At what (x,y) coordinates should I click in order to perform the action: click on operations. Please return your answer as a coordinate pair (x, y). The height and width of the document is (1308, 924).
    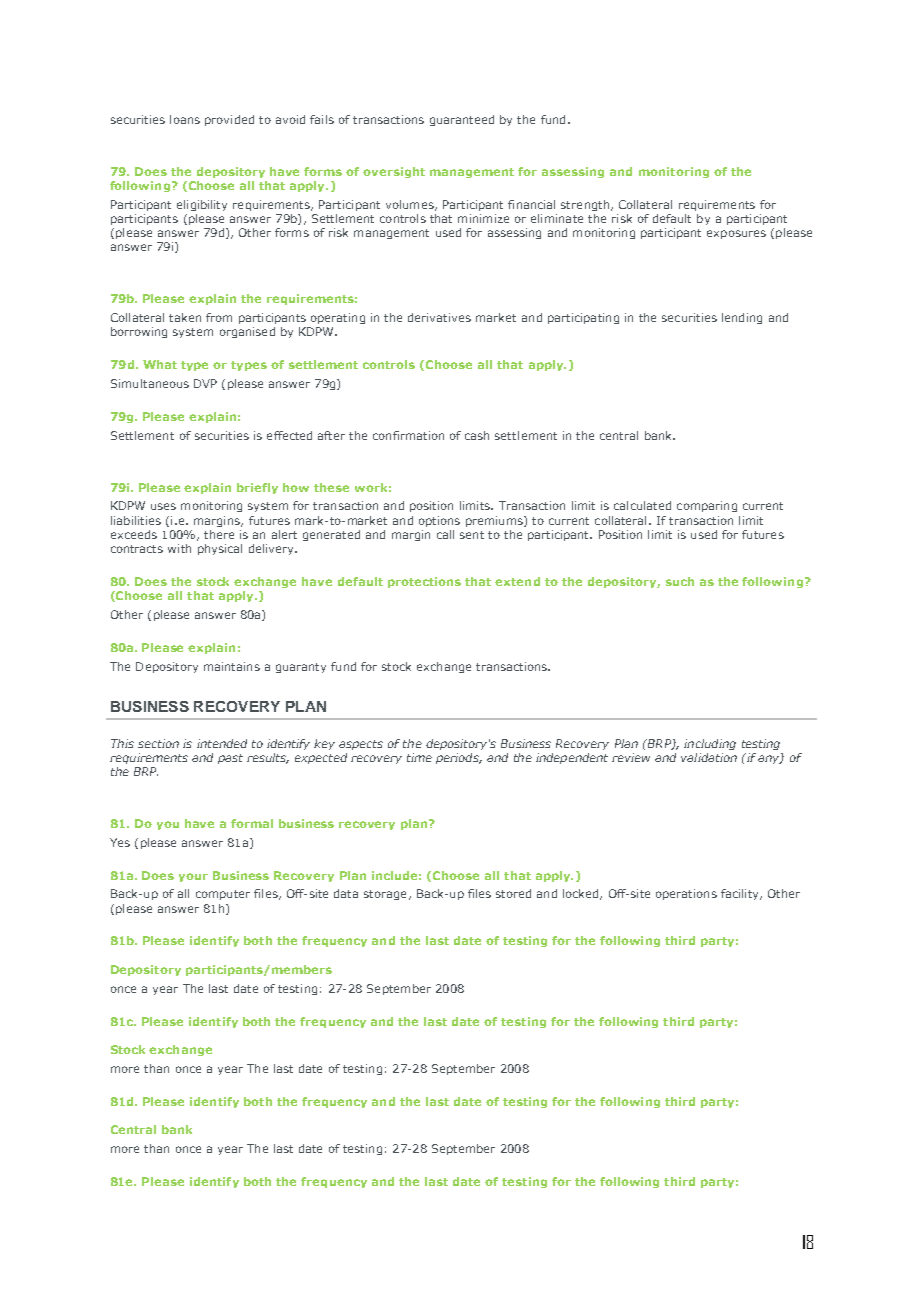
    Looking at the image, I should click on (686, 894).
